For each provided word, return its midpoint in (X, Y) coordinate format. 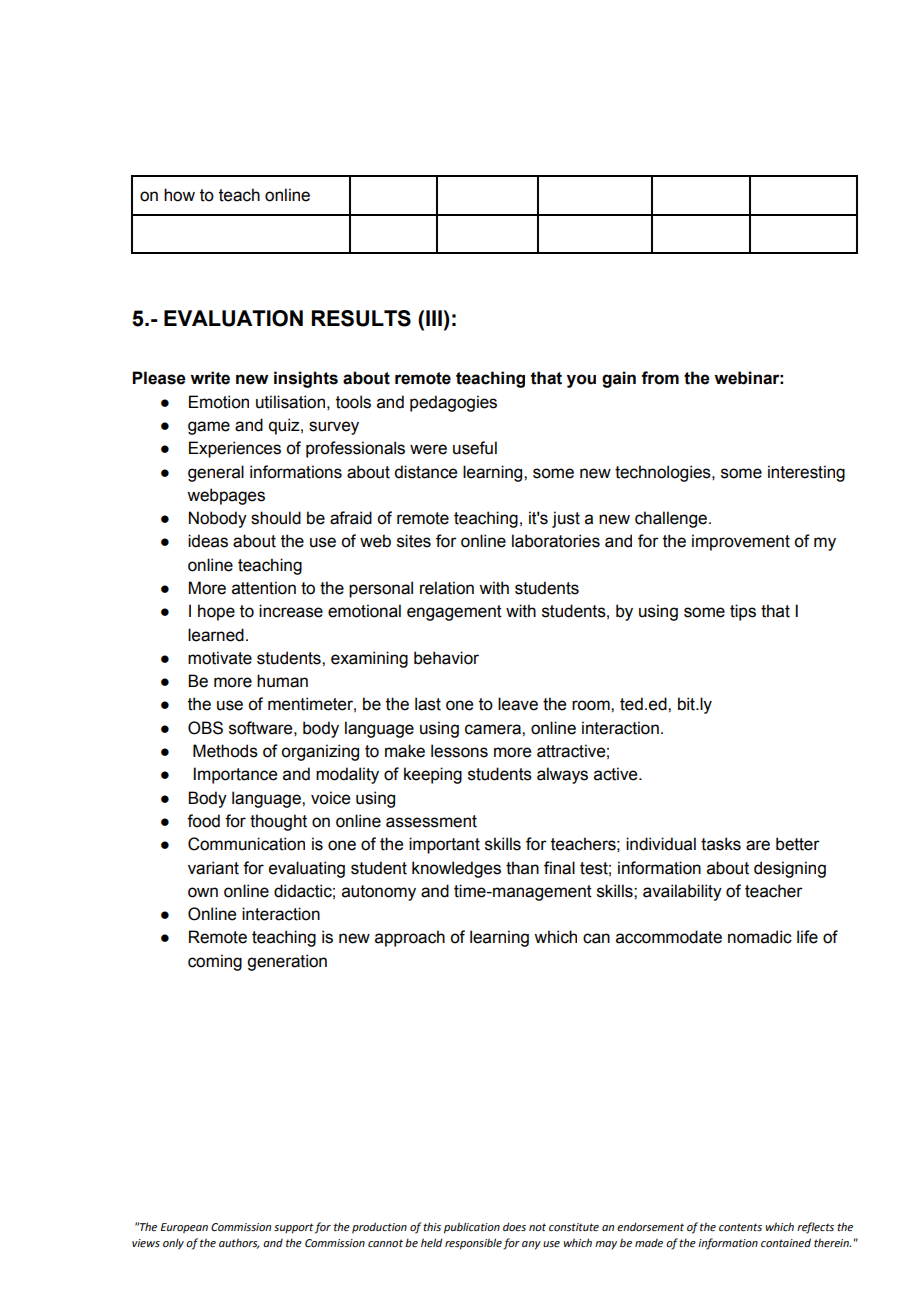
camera (494, 729)
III (434, 318)
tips (743, 612)
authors (239, 1243)
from (660, 378)
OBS (205, 728)
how (179, 195)
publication (472, 1228)
